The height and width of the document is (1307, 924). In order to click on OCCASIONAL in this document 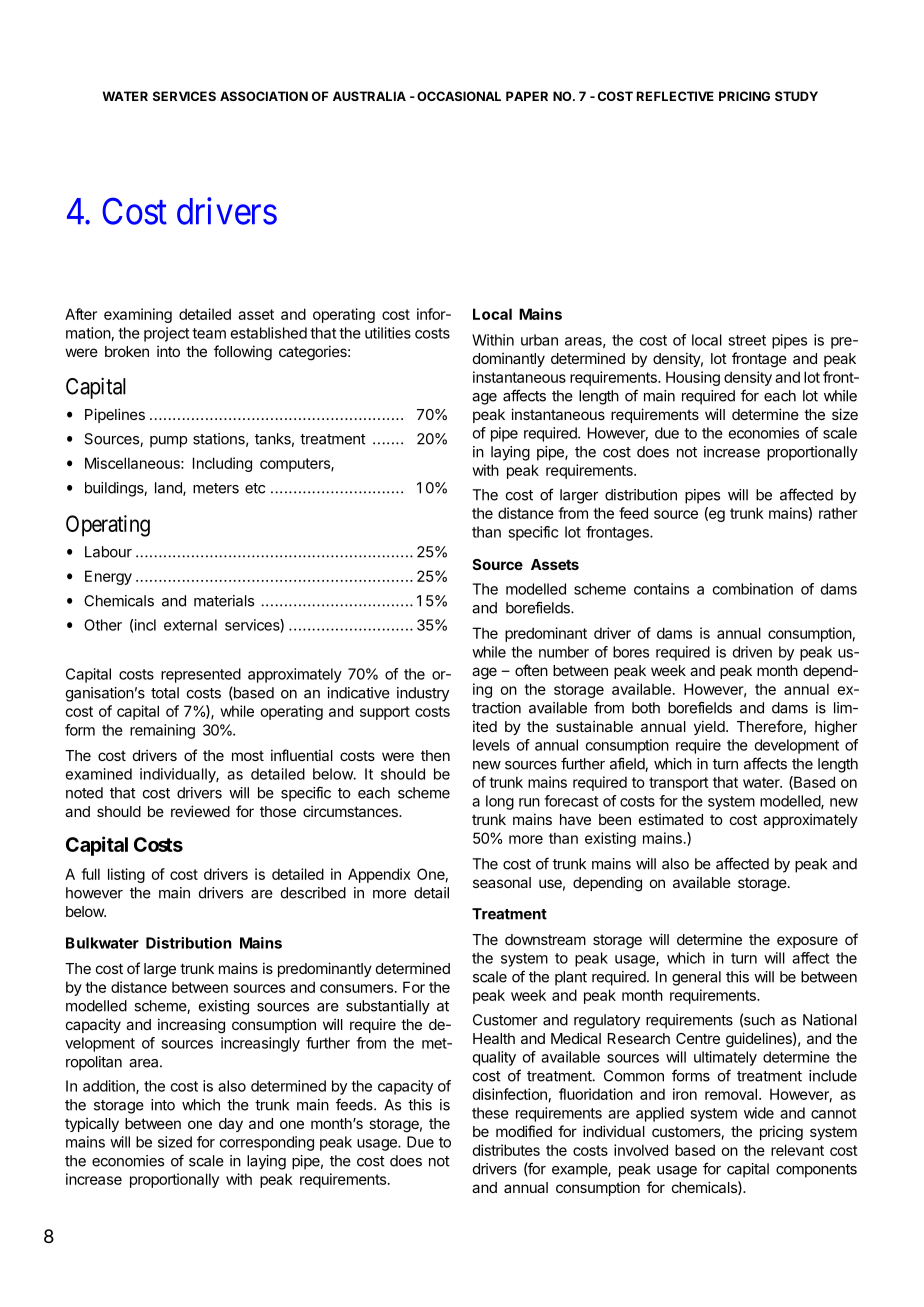, I will do `click(459, 96)`.
